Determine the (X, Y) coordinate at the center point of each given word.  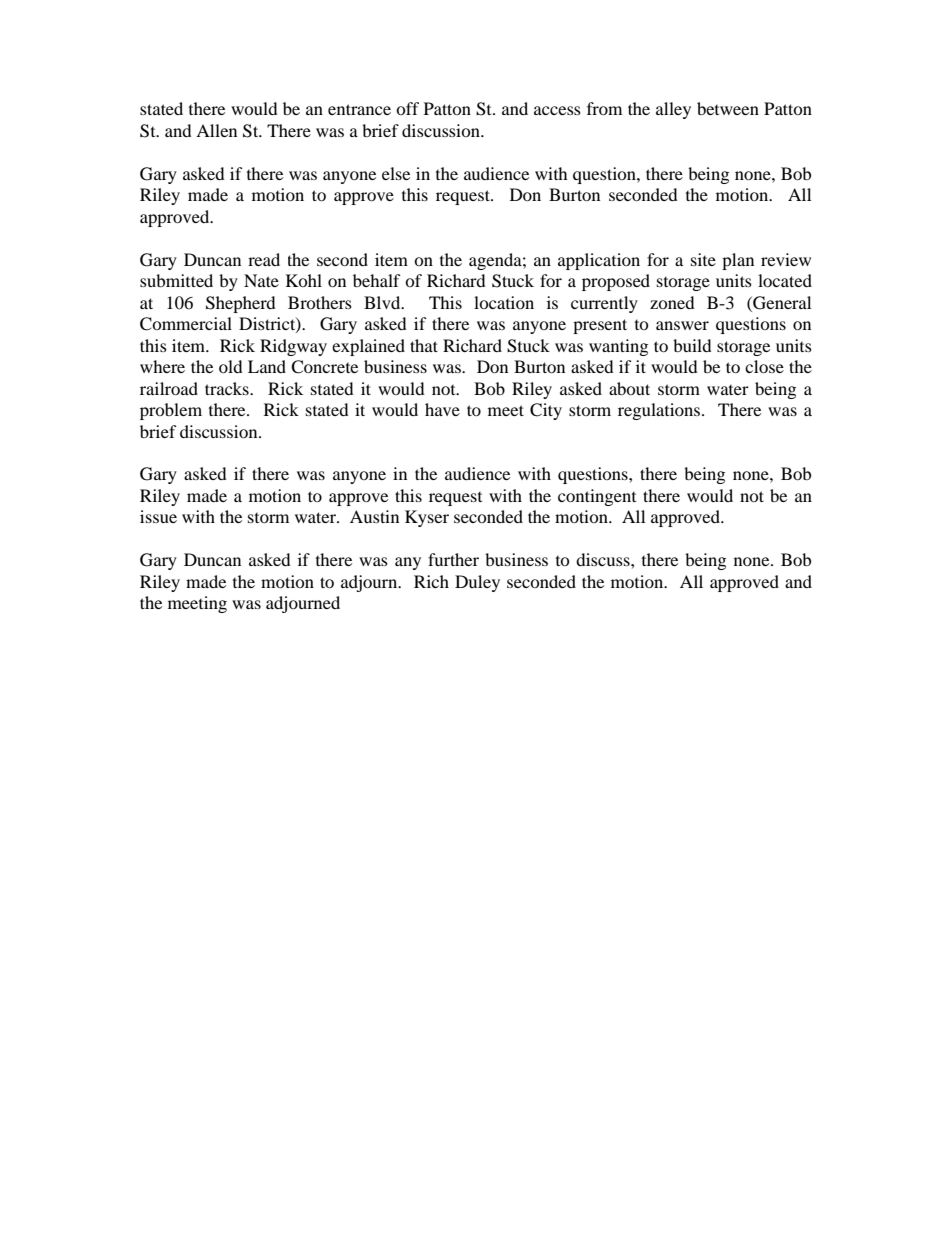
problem (171, 411)
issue (158, 516)
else (396, 173)
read (264, 259)
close (764, 366)
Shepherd (240, 304)
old (230, 366)
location (504, 302)
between (728, 108)
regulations (659, 411)
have (442, 409)
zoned (672, 302)
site (703, 259)
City (546, 411)
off (407, 108)
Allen (216, 130)
